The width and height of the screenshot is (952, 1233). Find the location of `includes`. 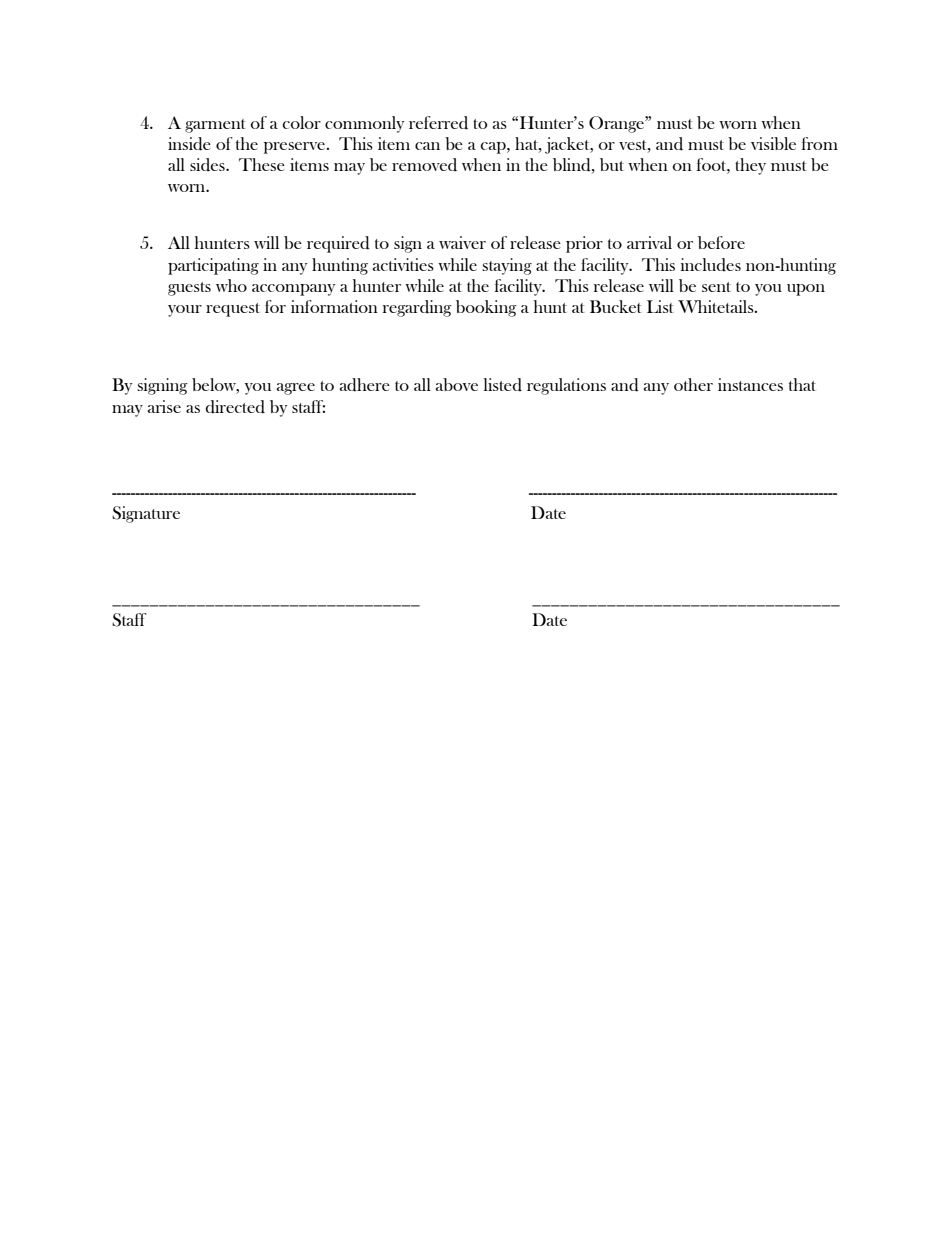

includes is located at coordinates (711, 265).
